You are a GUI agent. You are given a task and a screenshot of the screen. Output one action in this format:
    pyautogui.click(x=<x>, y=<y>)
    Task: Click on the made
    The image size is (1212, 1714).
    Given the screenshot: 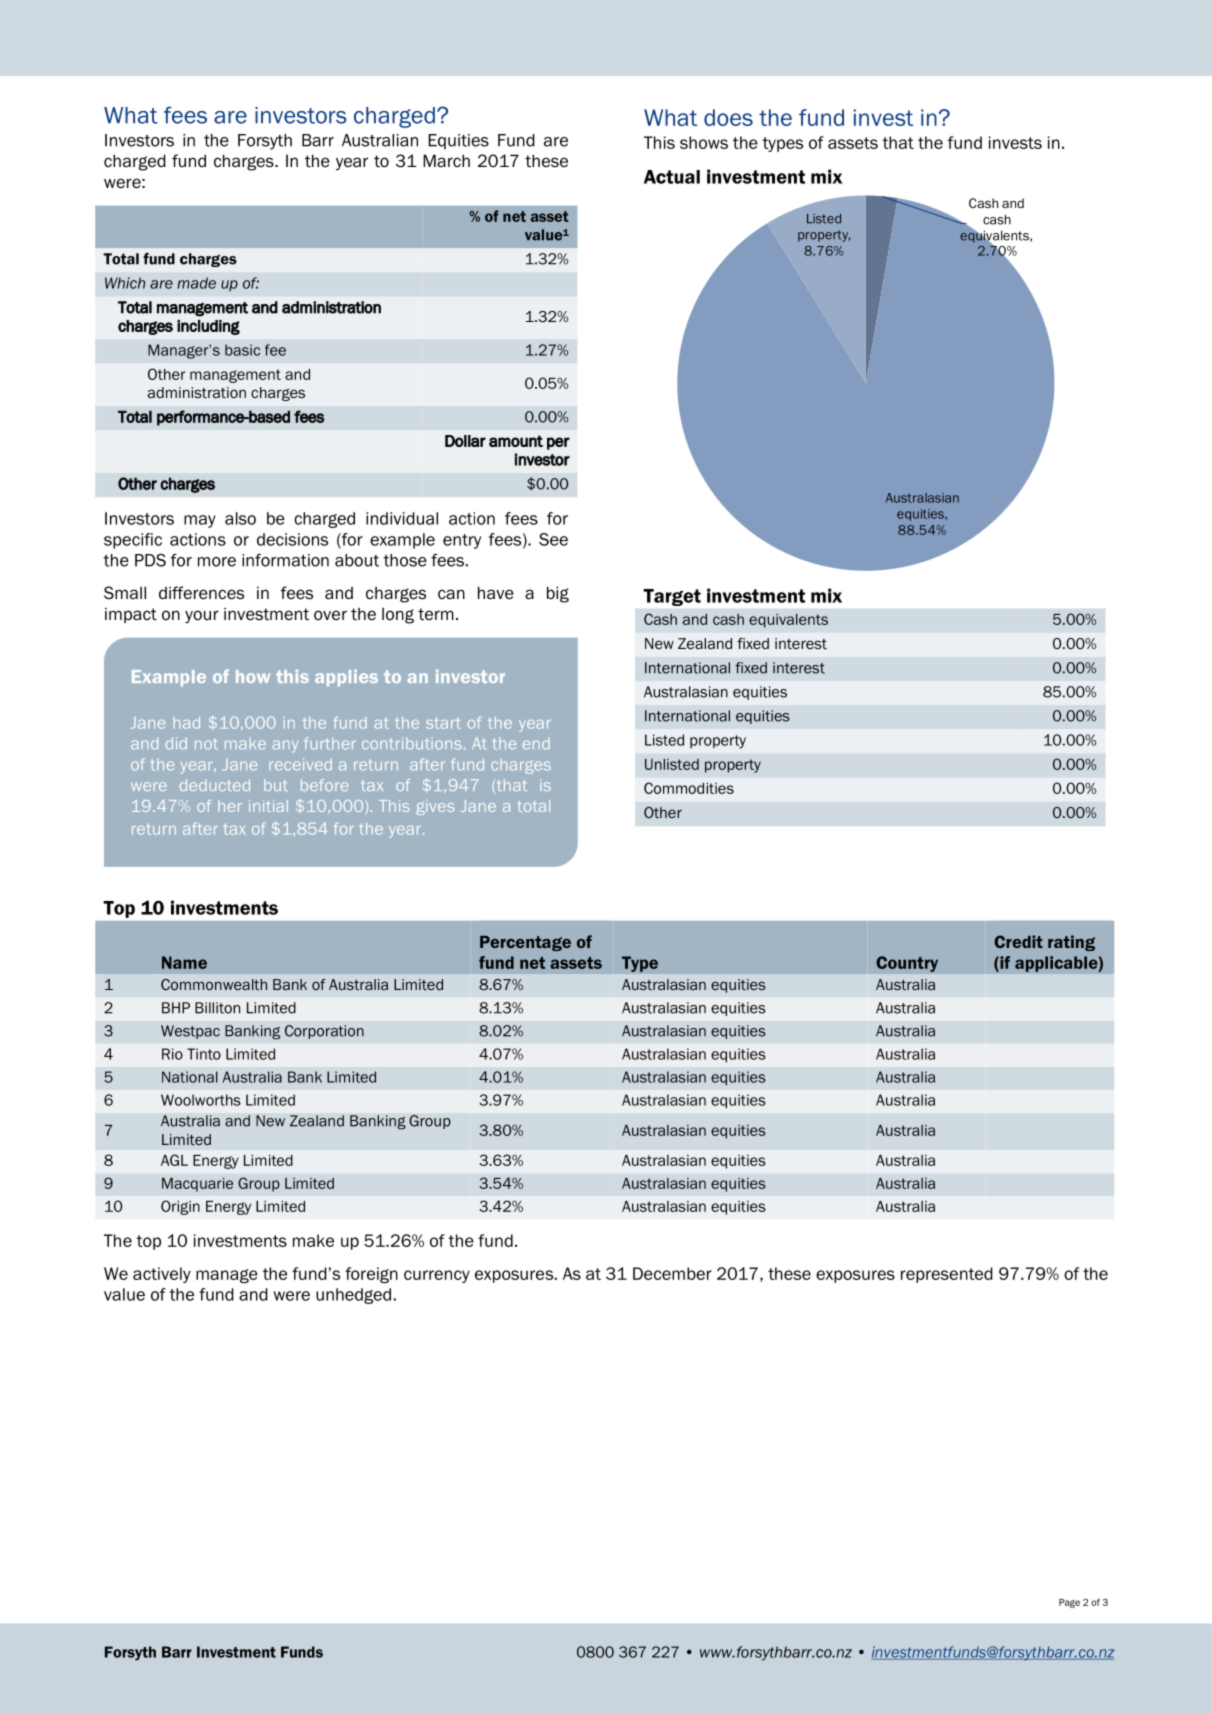 What is the action you would take?
    pyautogui.click(x=196, y=283)
